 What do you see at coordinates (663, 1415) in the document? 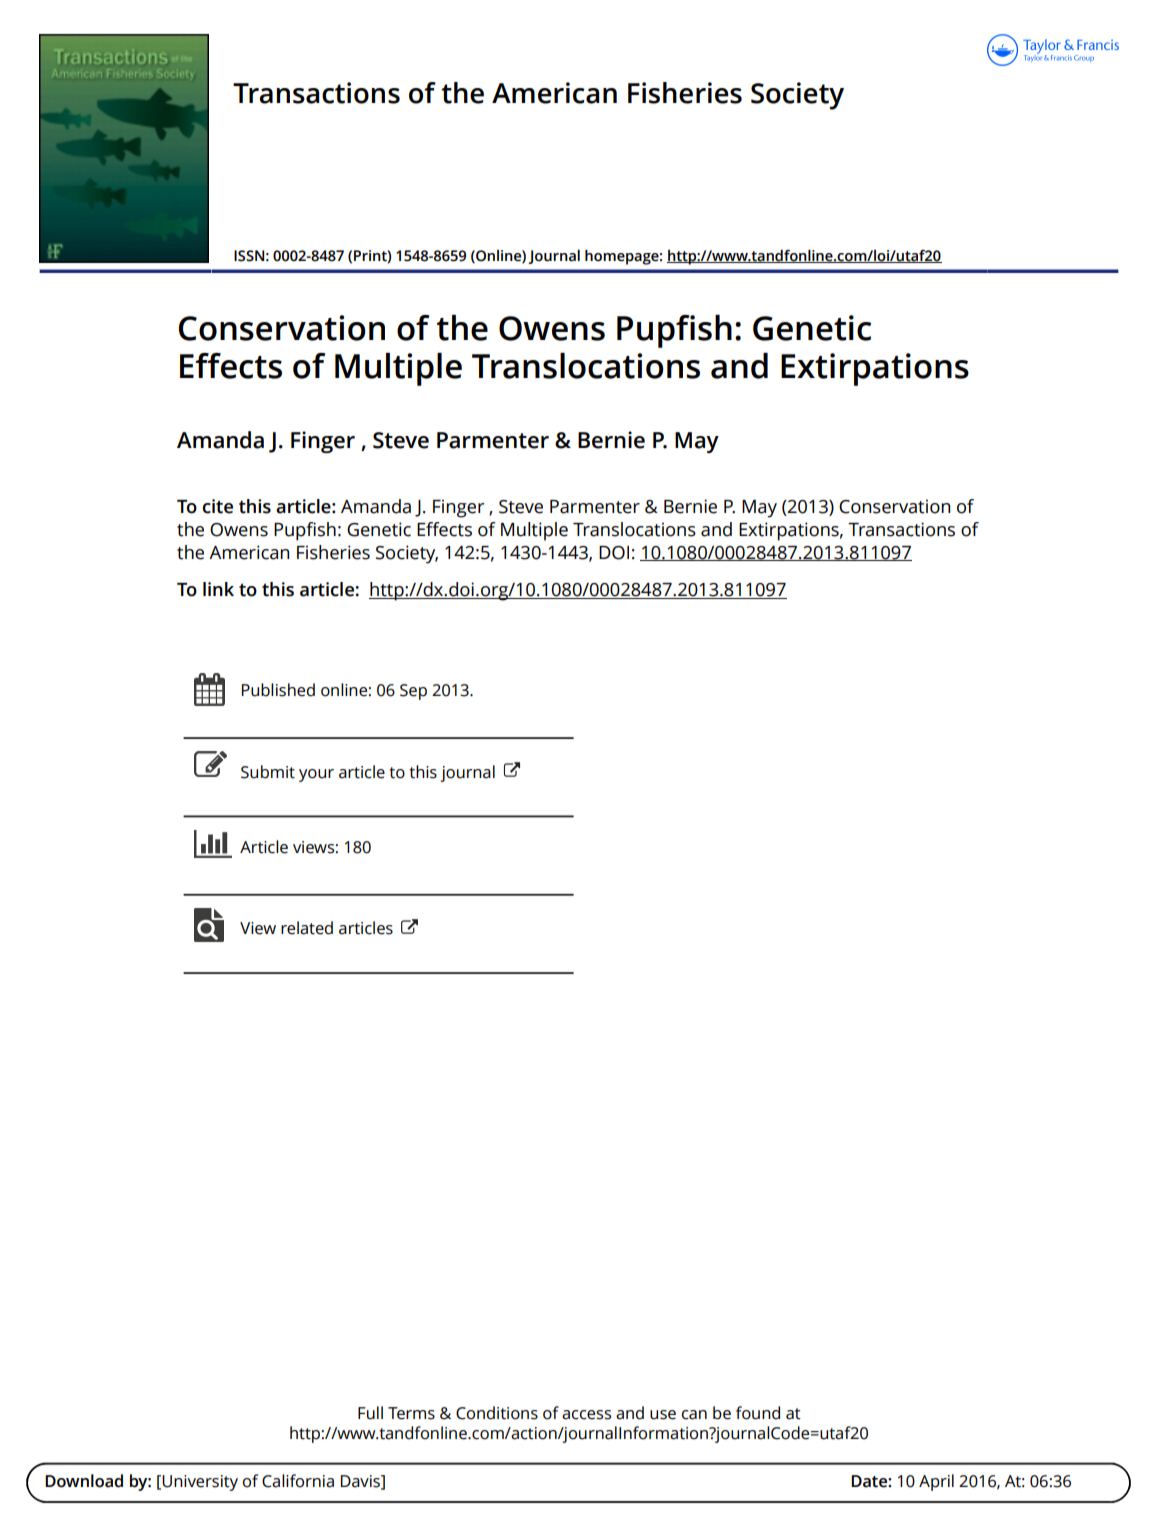
I see `use` at bounding box center [663, 1415].
